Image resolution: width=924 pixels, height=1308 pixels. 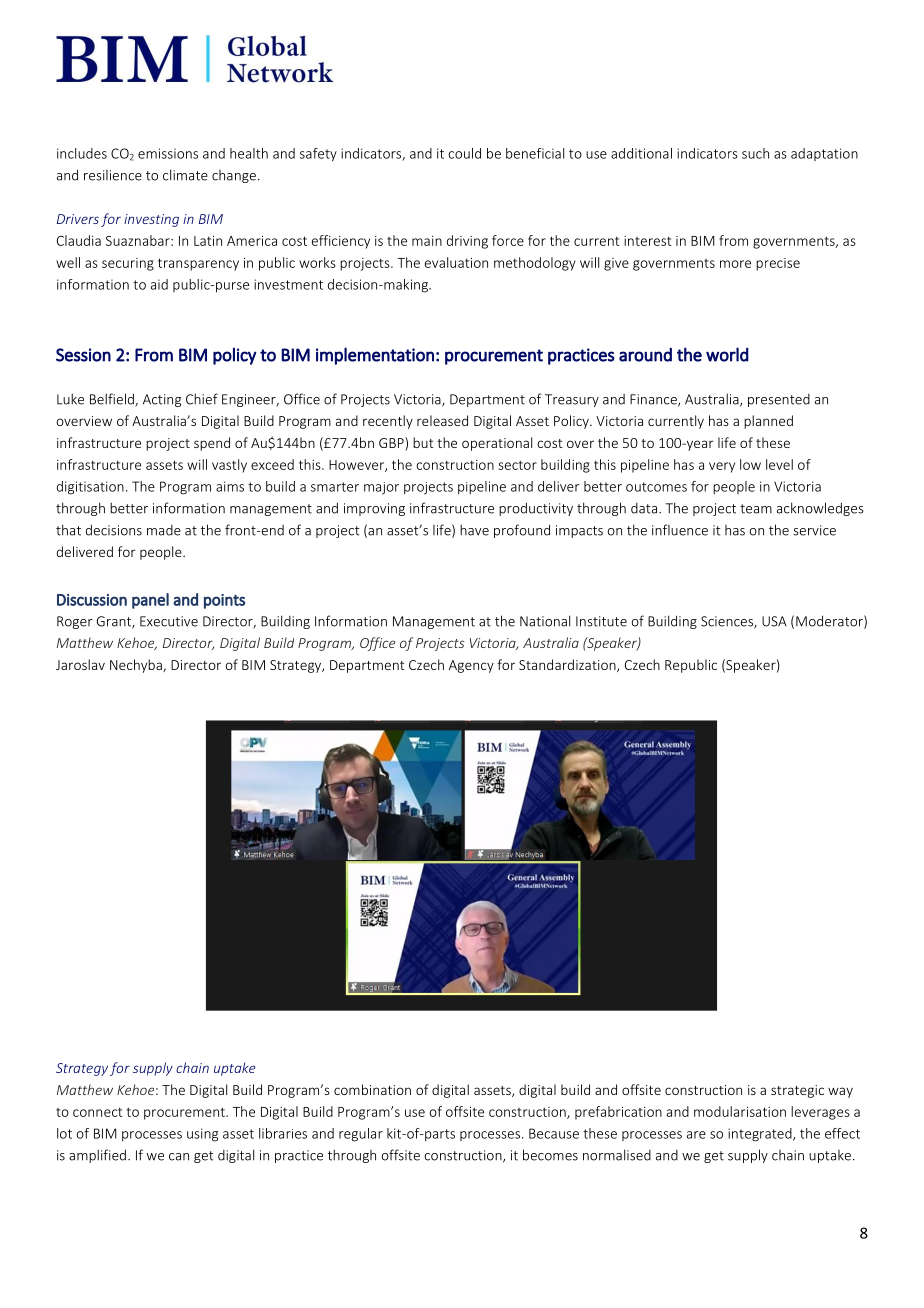 What do you see at coordinates (98, 1112) in the screenshot?
I see `connect` at bounding box center [98, 1112].
